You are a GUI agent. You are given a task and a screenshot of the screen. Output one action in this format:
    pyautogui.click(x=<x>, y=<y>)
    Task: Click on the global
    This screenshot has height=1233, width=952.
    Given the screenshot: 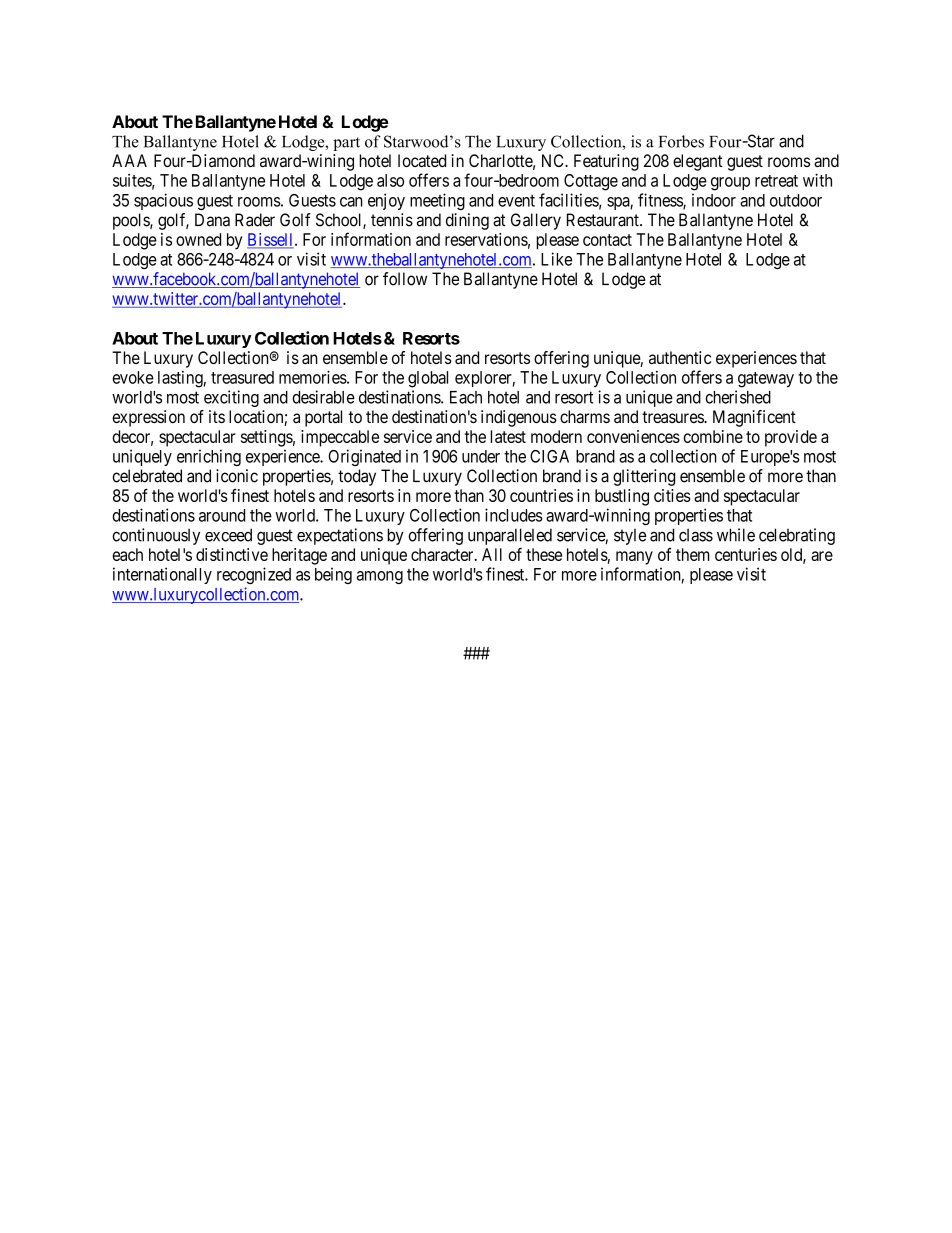 What is the action you would take?
    pyautogui.click(x=428, y=379)
